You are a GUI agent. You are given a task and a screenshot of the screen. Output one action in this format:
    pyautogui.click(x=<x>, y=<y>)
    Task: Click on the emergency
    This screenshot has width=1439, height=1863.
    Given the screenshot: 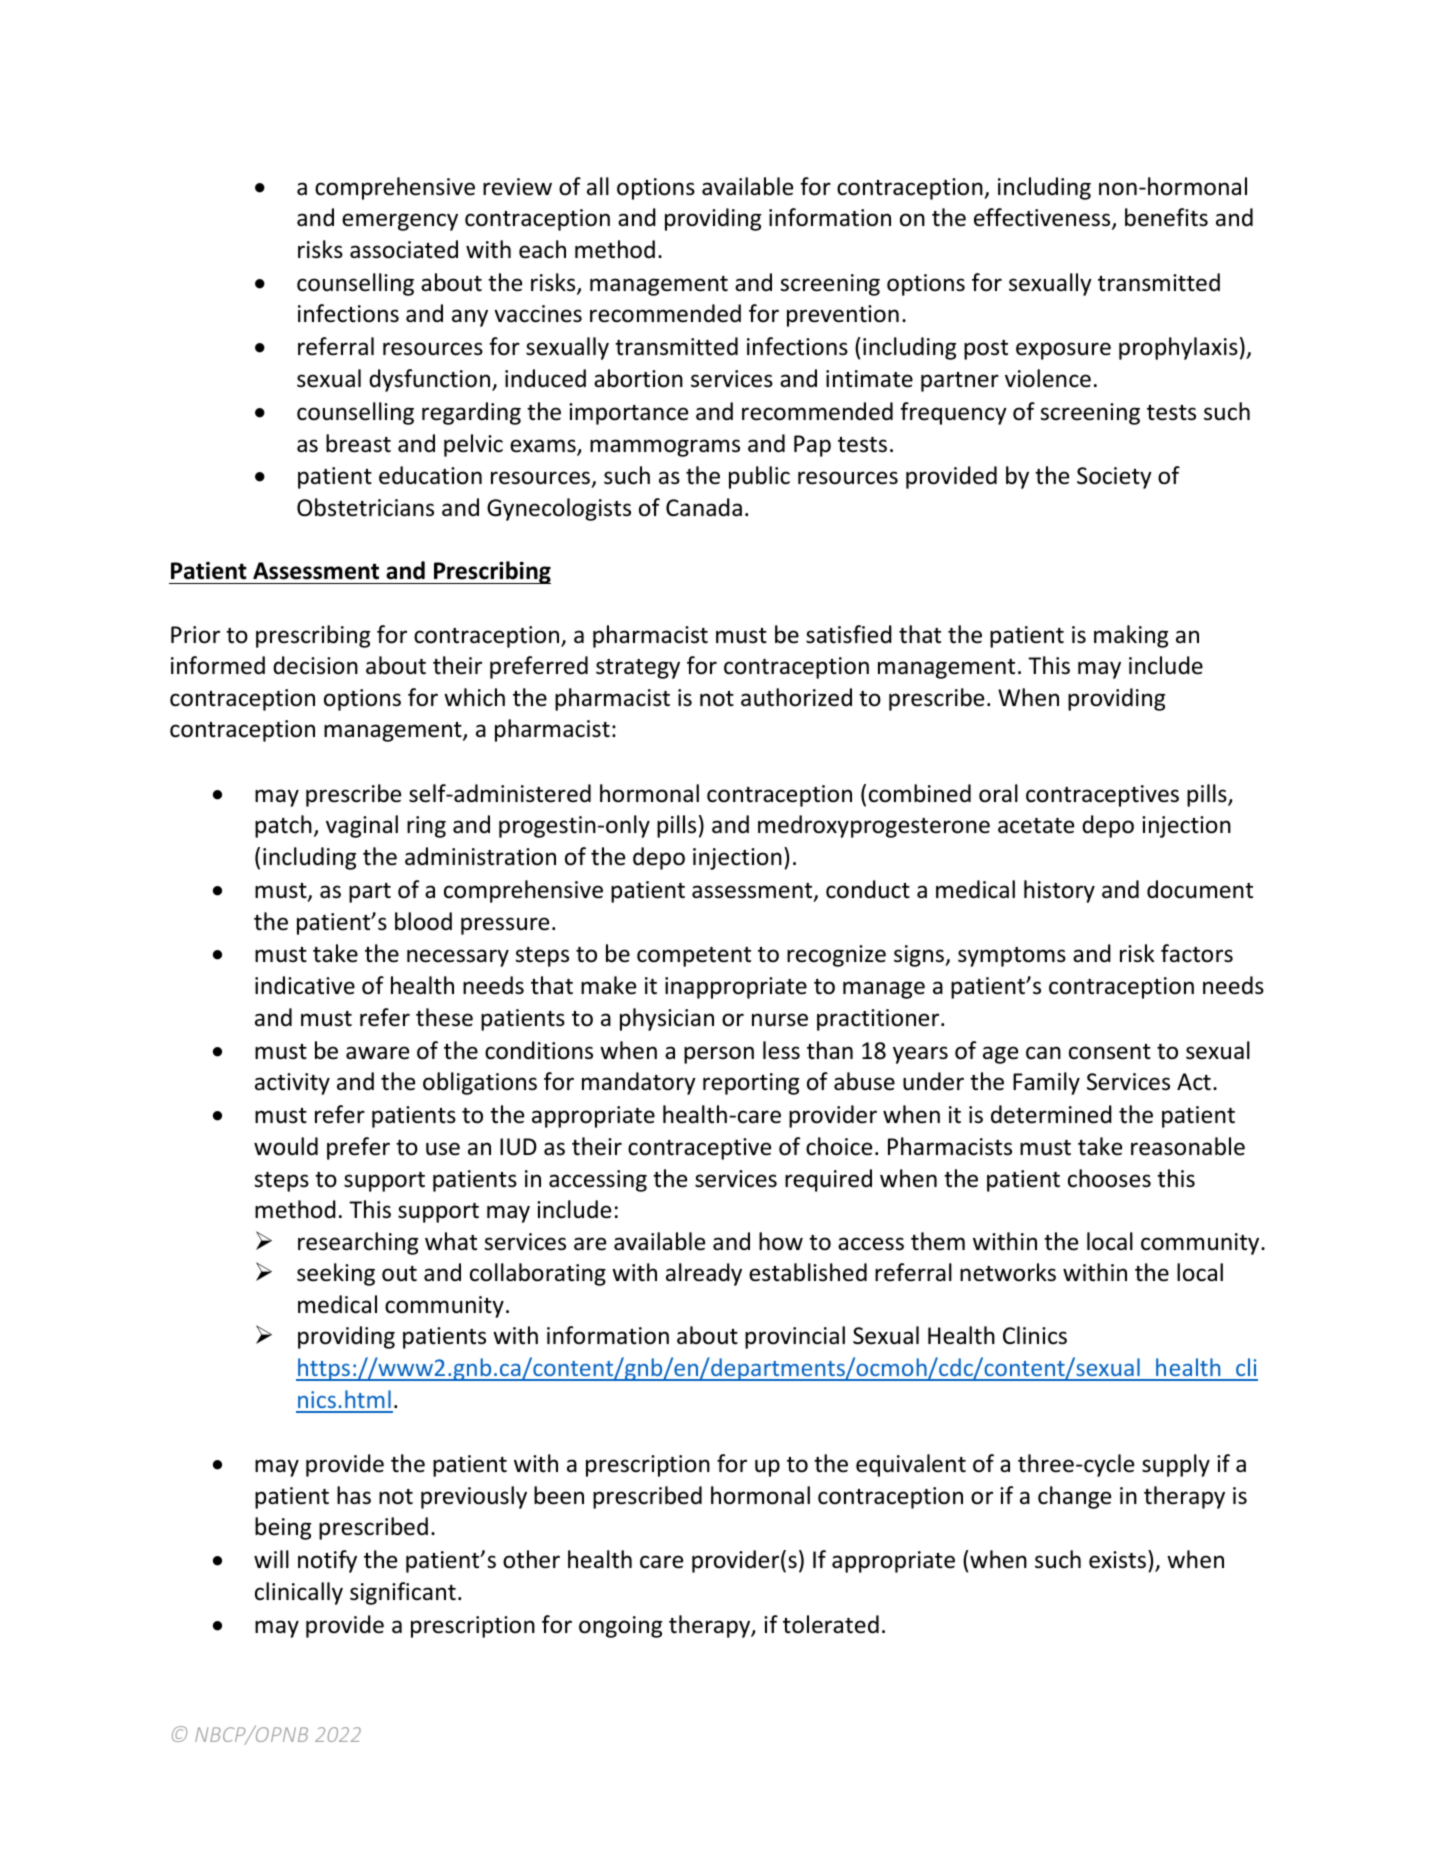 What is the action you would take?
    pyautogui.click(x=400, y=222)
